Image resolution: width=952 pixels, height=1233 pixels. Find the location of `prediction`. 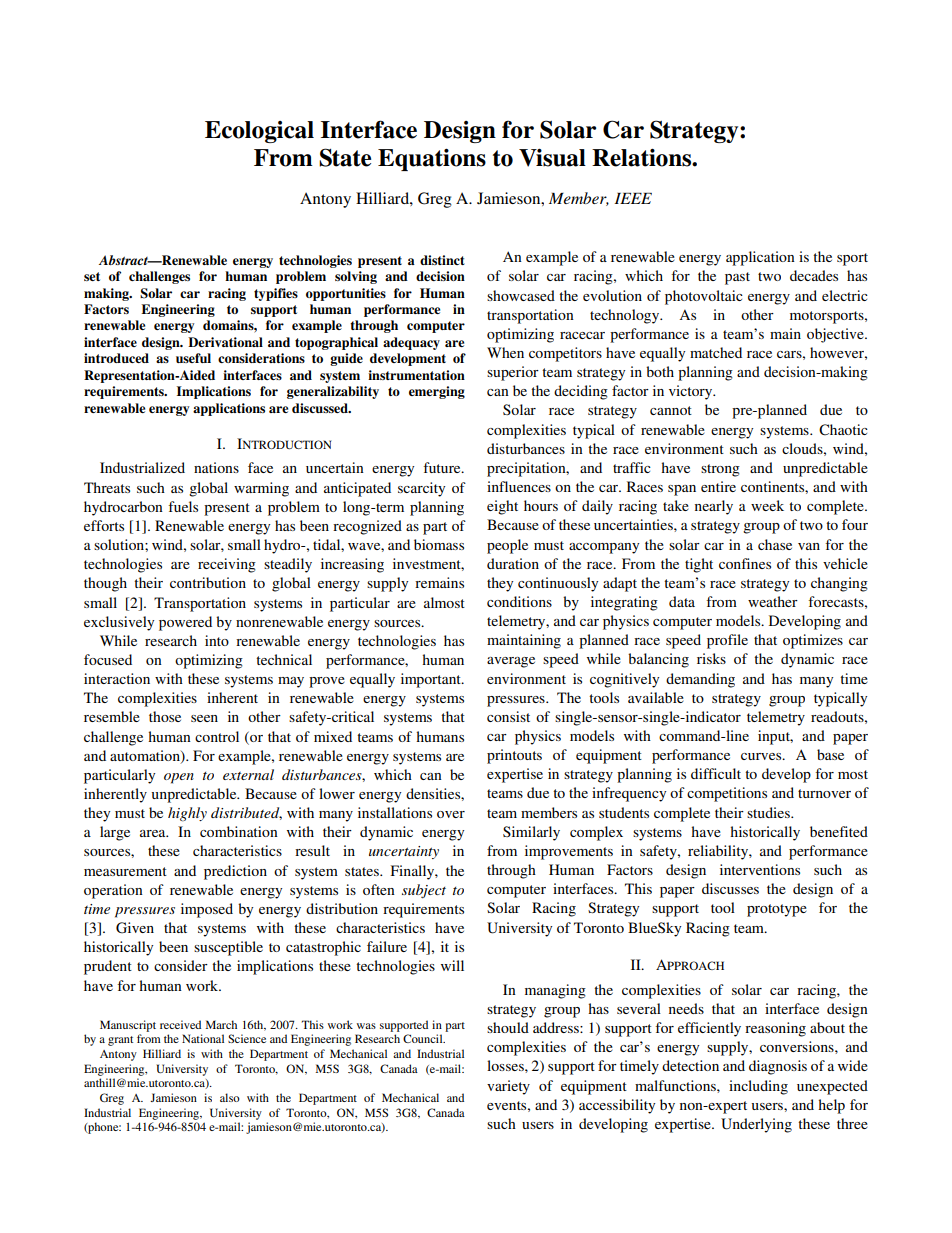

prediction is located at coordinates (235, 872).
